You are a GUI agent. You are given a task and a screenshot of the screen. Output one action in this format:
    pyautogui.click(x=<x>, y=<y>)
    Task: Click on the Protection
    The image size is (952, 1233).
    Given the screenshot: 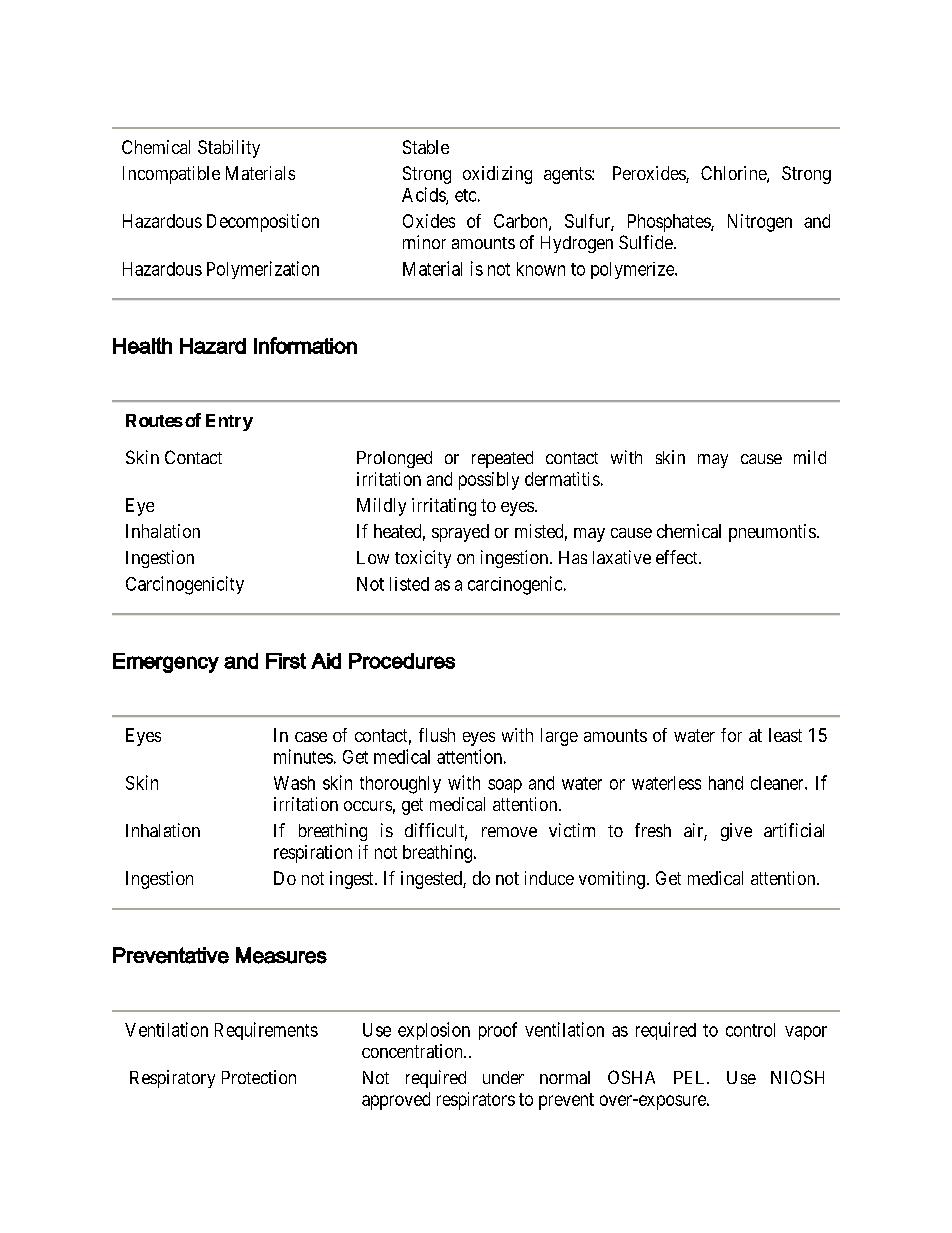 What is the action you would take?
    pyautogui.click(x=259, y=1077)
